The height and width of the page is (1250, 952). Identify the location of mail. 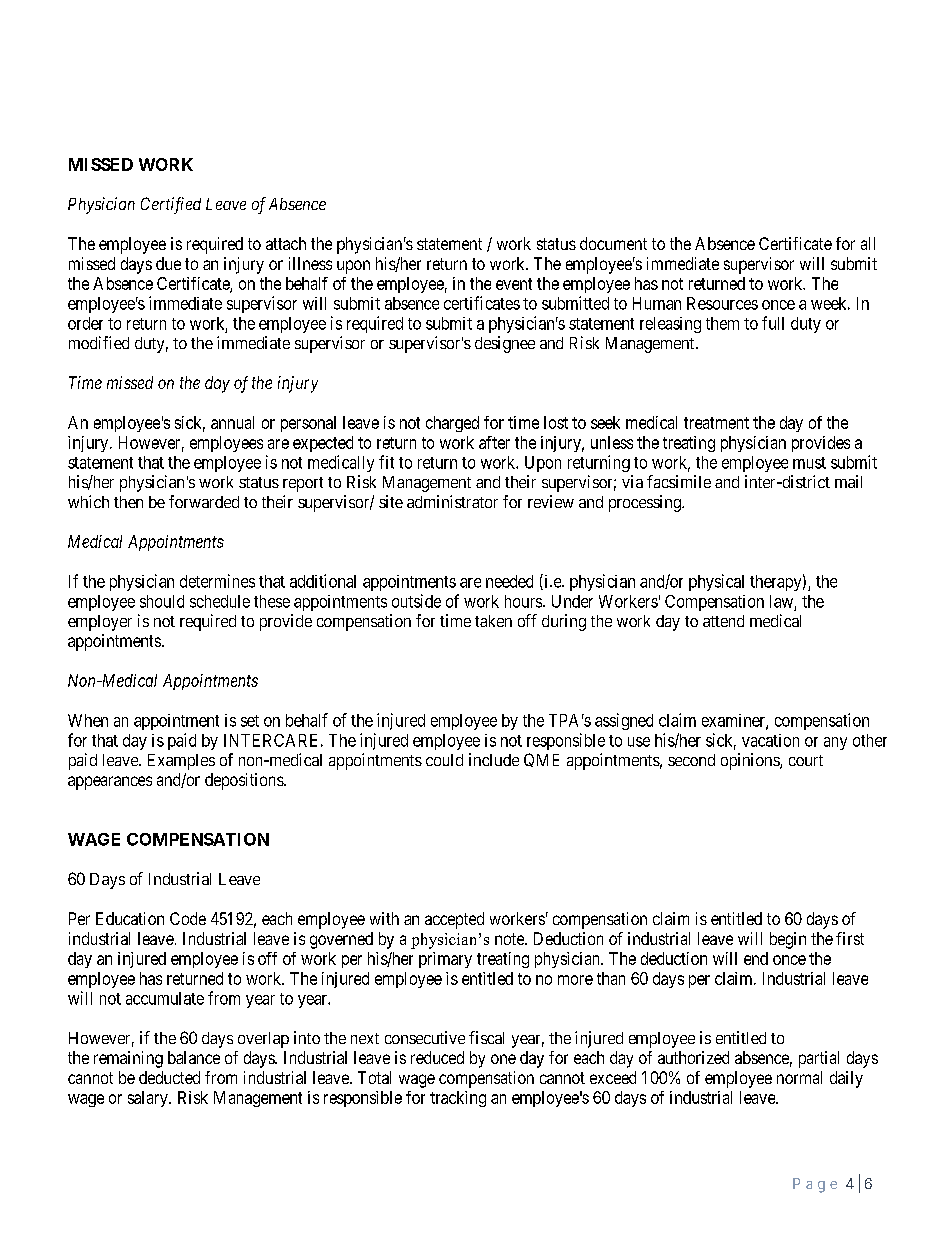
(848, 481).
